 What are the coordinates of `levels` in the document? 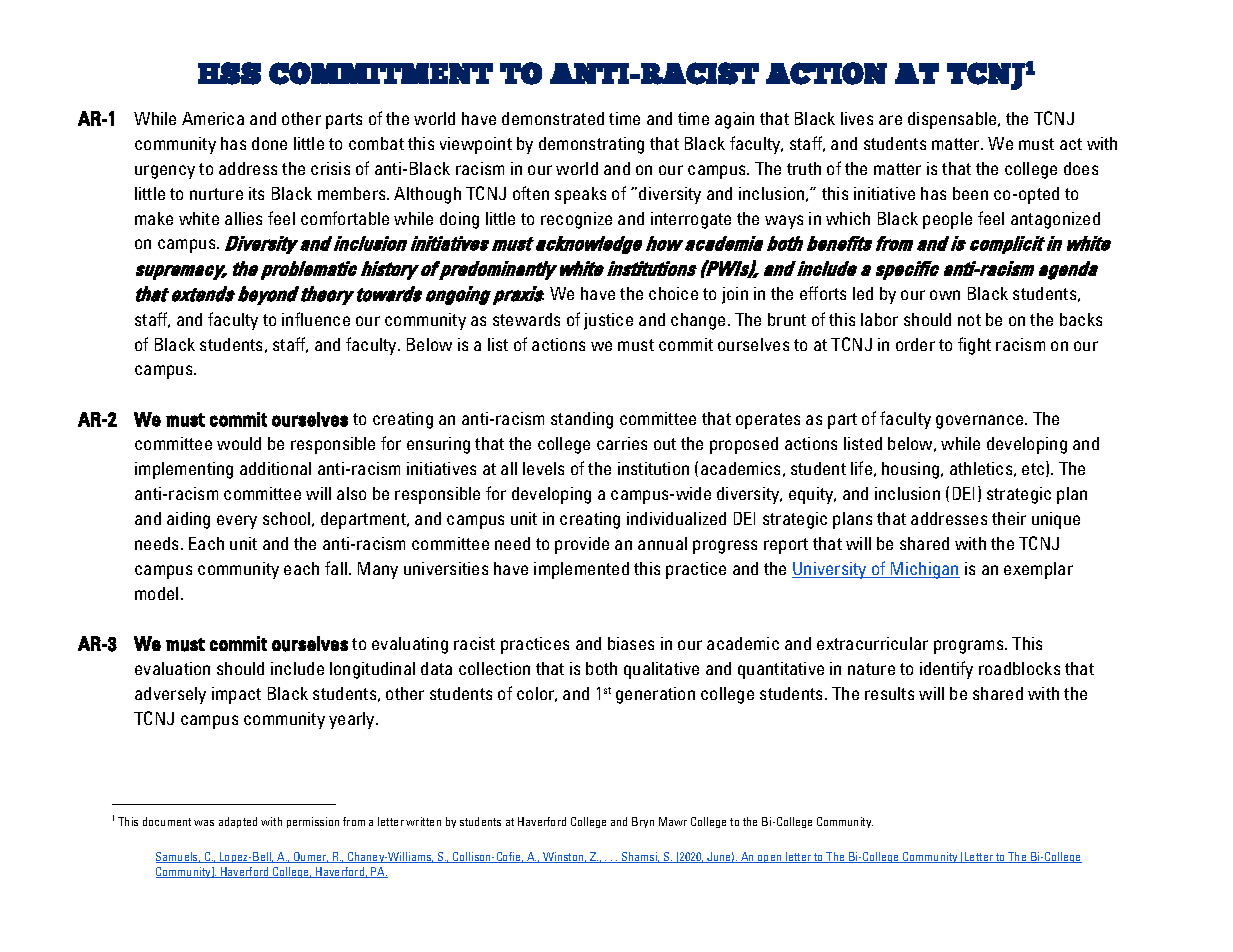 It's located at (543, 468).
